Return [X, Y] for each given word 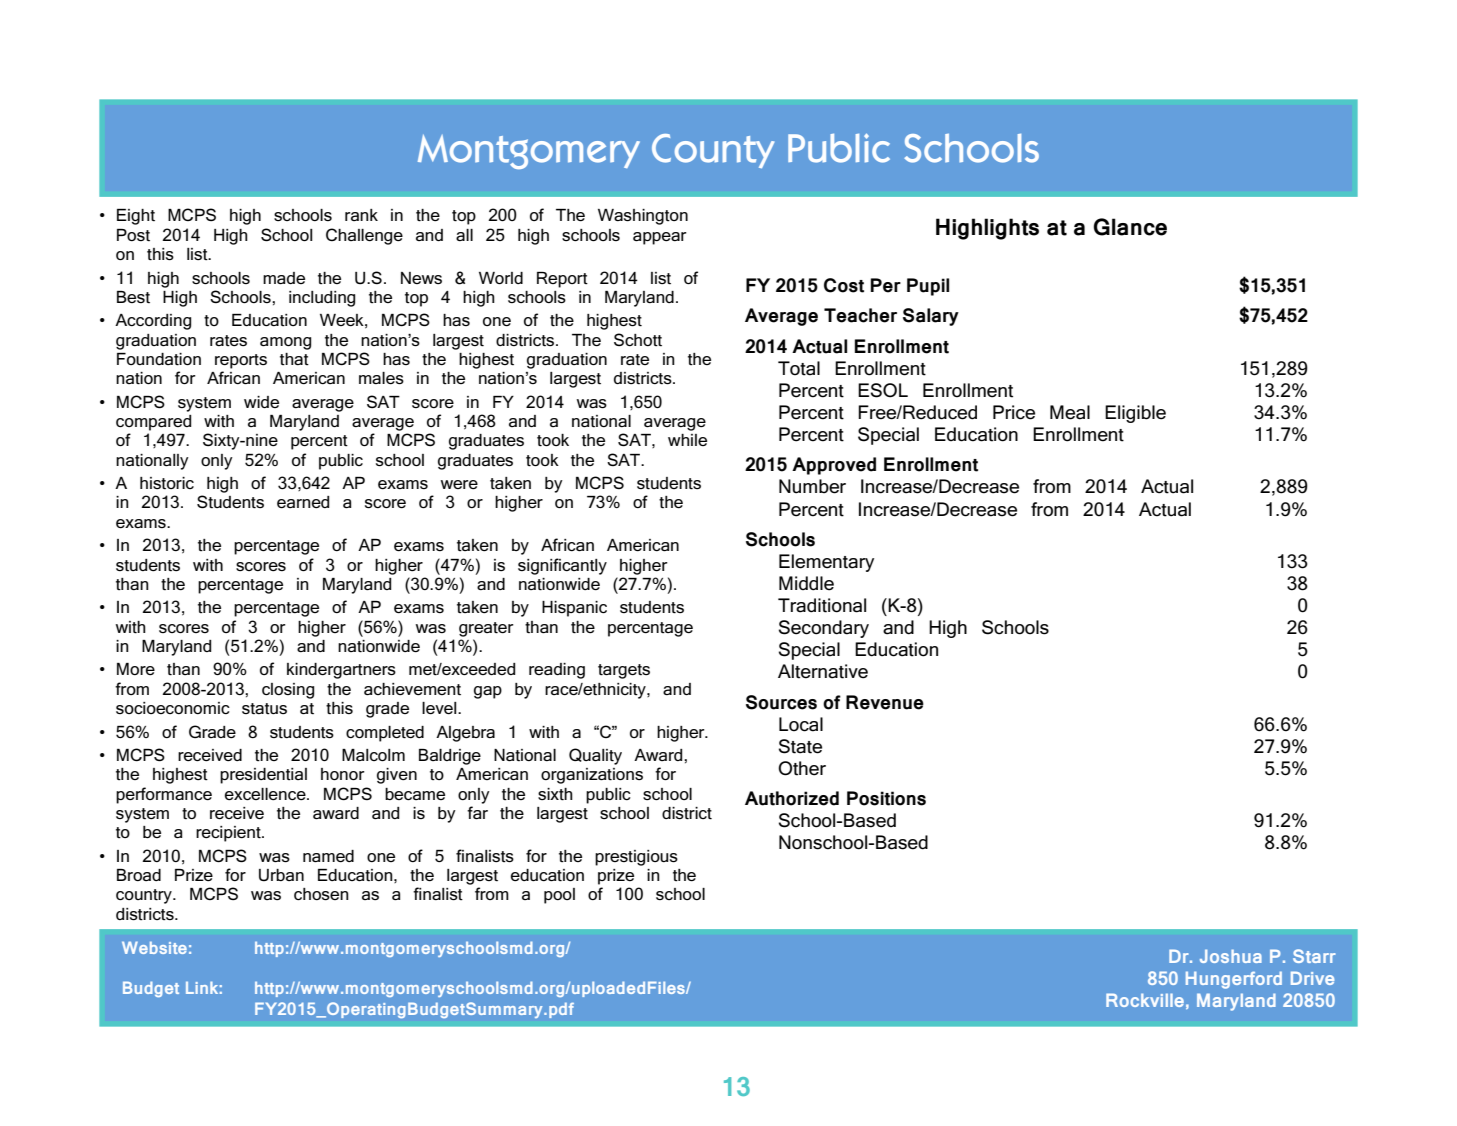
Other [802, 768]
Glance [1130, 227]
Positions [886, 798]
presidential [263, 776]
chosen [321, 894]
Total [799, 368]
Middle [806, 583]
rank [361, 215]
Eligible [1135, 414]
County [713, 151]
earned [303, 502]
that [294, 359]
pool [559, 896]
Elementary [826, 563]
